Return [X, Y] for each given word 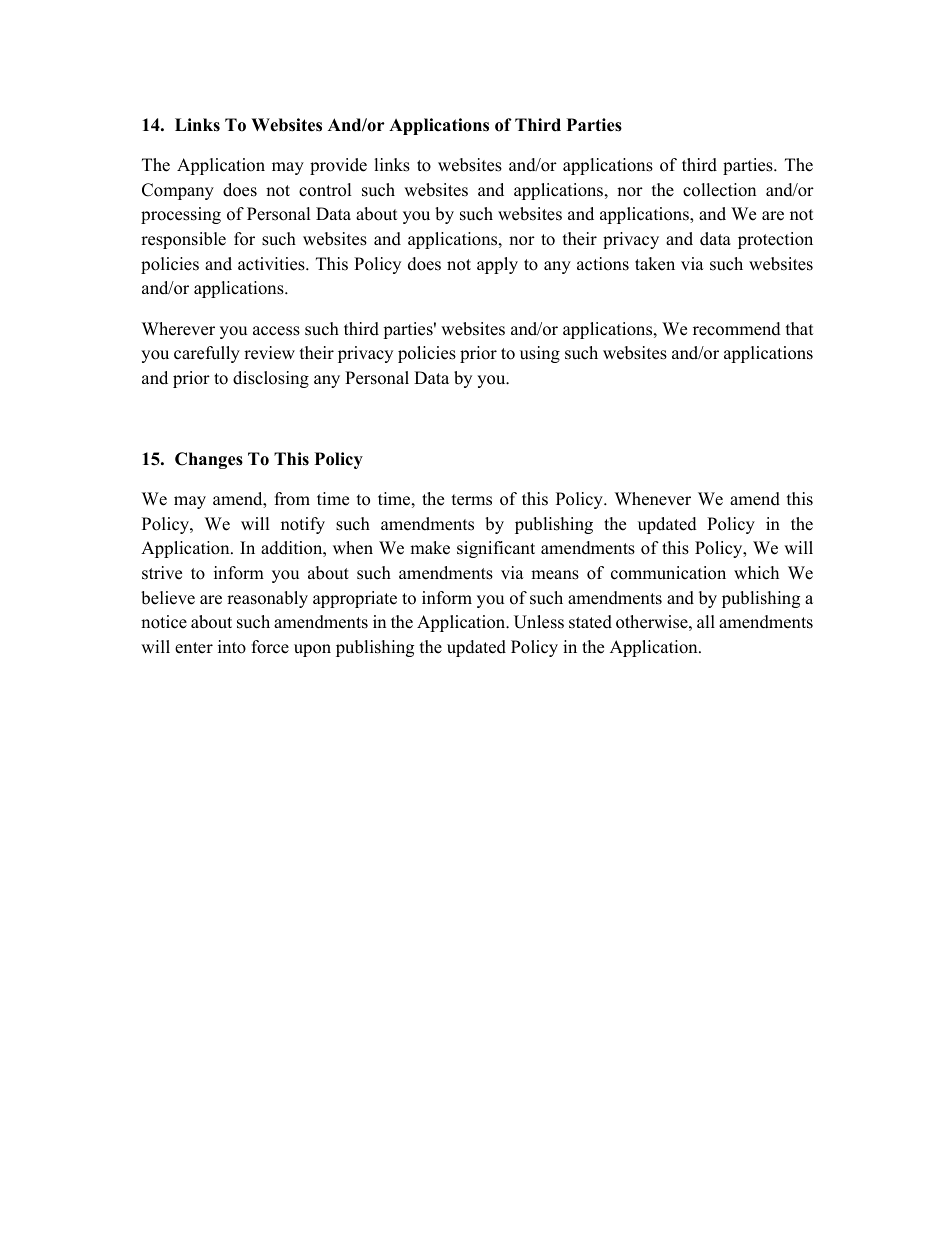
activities [272, 264]
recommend [737, 329]
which [756, 573]
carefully [207, 354]
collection [719, 190]
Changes [209, 460]
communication [668, 573]
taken [655, 264]
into [232, 647]
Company [178, 191]
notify [303, 525]
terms [472, 500]
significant [496, 549]
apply [497, 265]
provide [338, 166]
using [540, 354]
